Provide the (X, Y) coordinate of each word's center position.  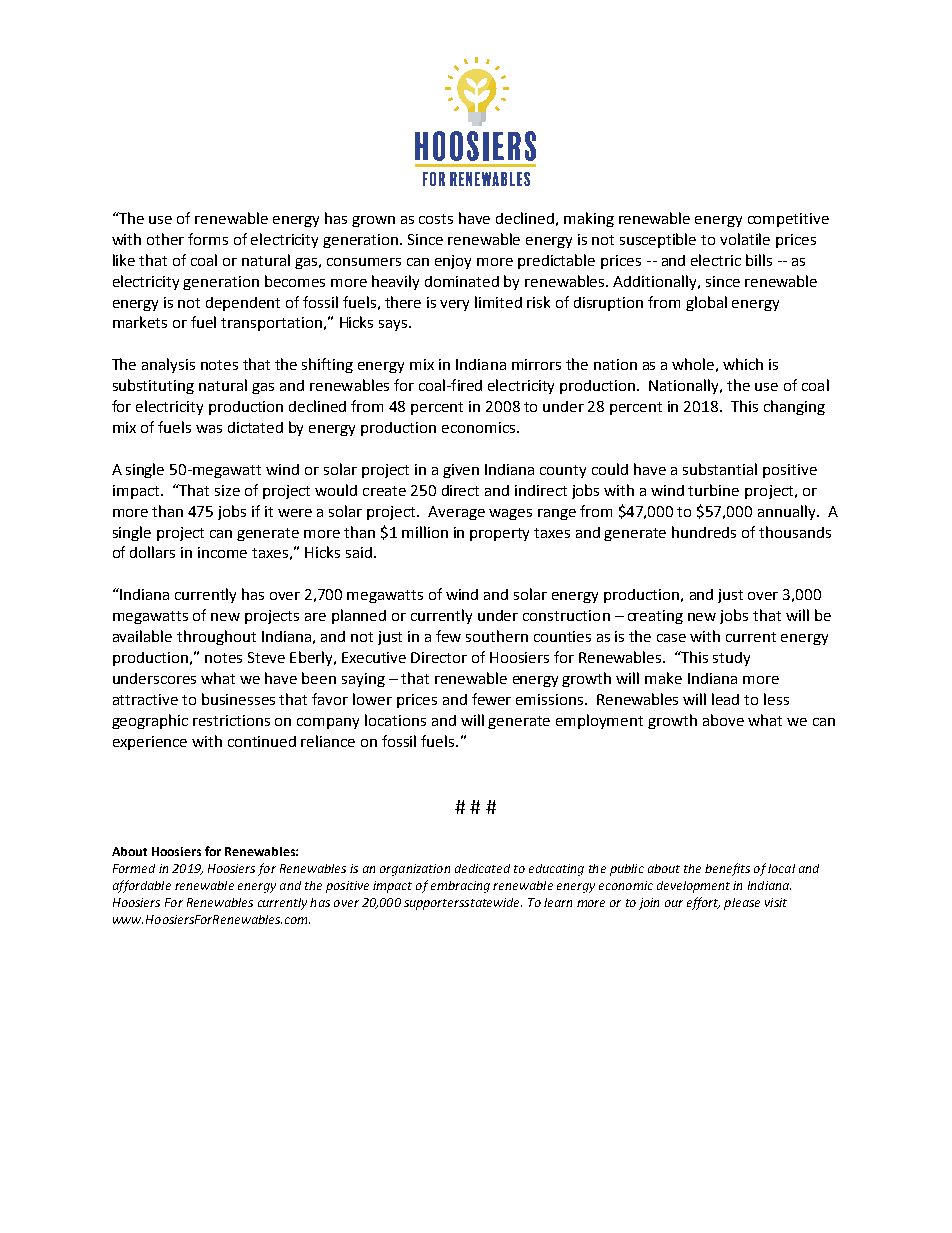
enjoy (453, 262)
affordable (142, 886)
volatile (745, 239)
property (499, 534)
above (723, 720)
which (743, 364)
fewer (491, 699)
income (222, 552)
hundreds (704, 532)
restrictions (231, 720)
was (209, 429)
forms (208, 239)
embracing (460, 887)
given (461, 471)
